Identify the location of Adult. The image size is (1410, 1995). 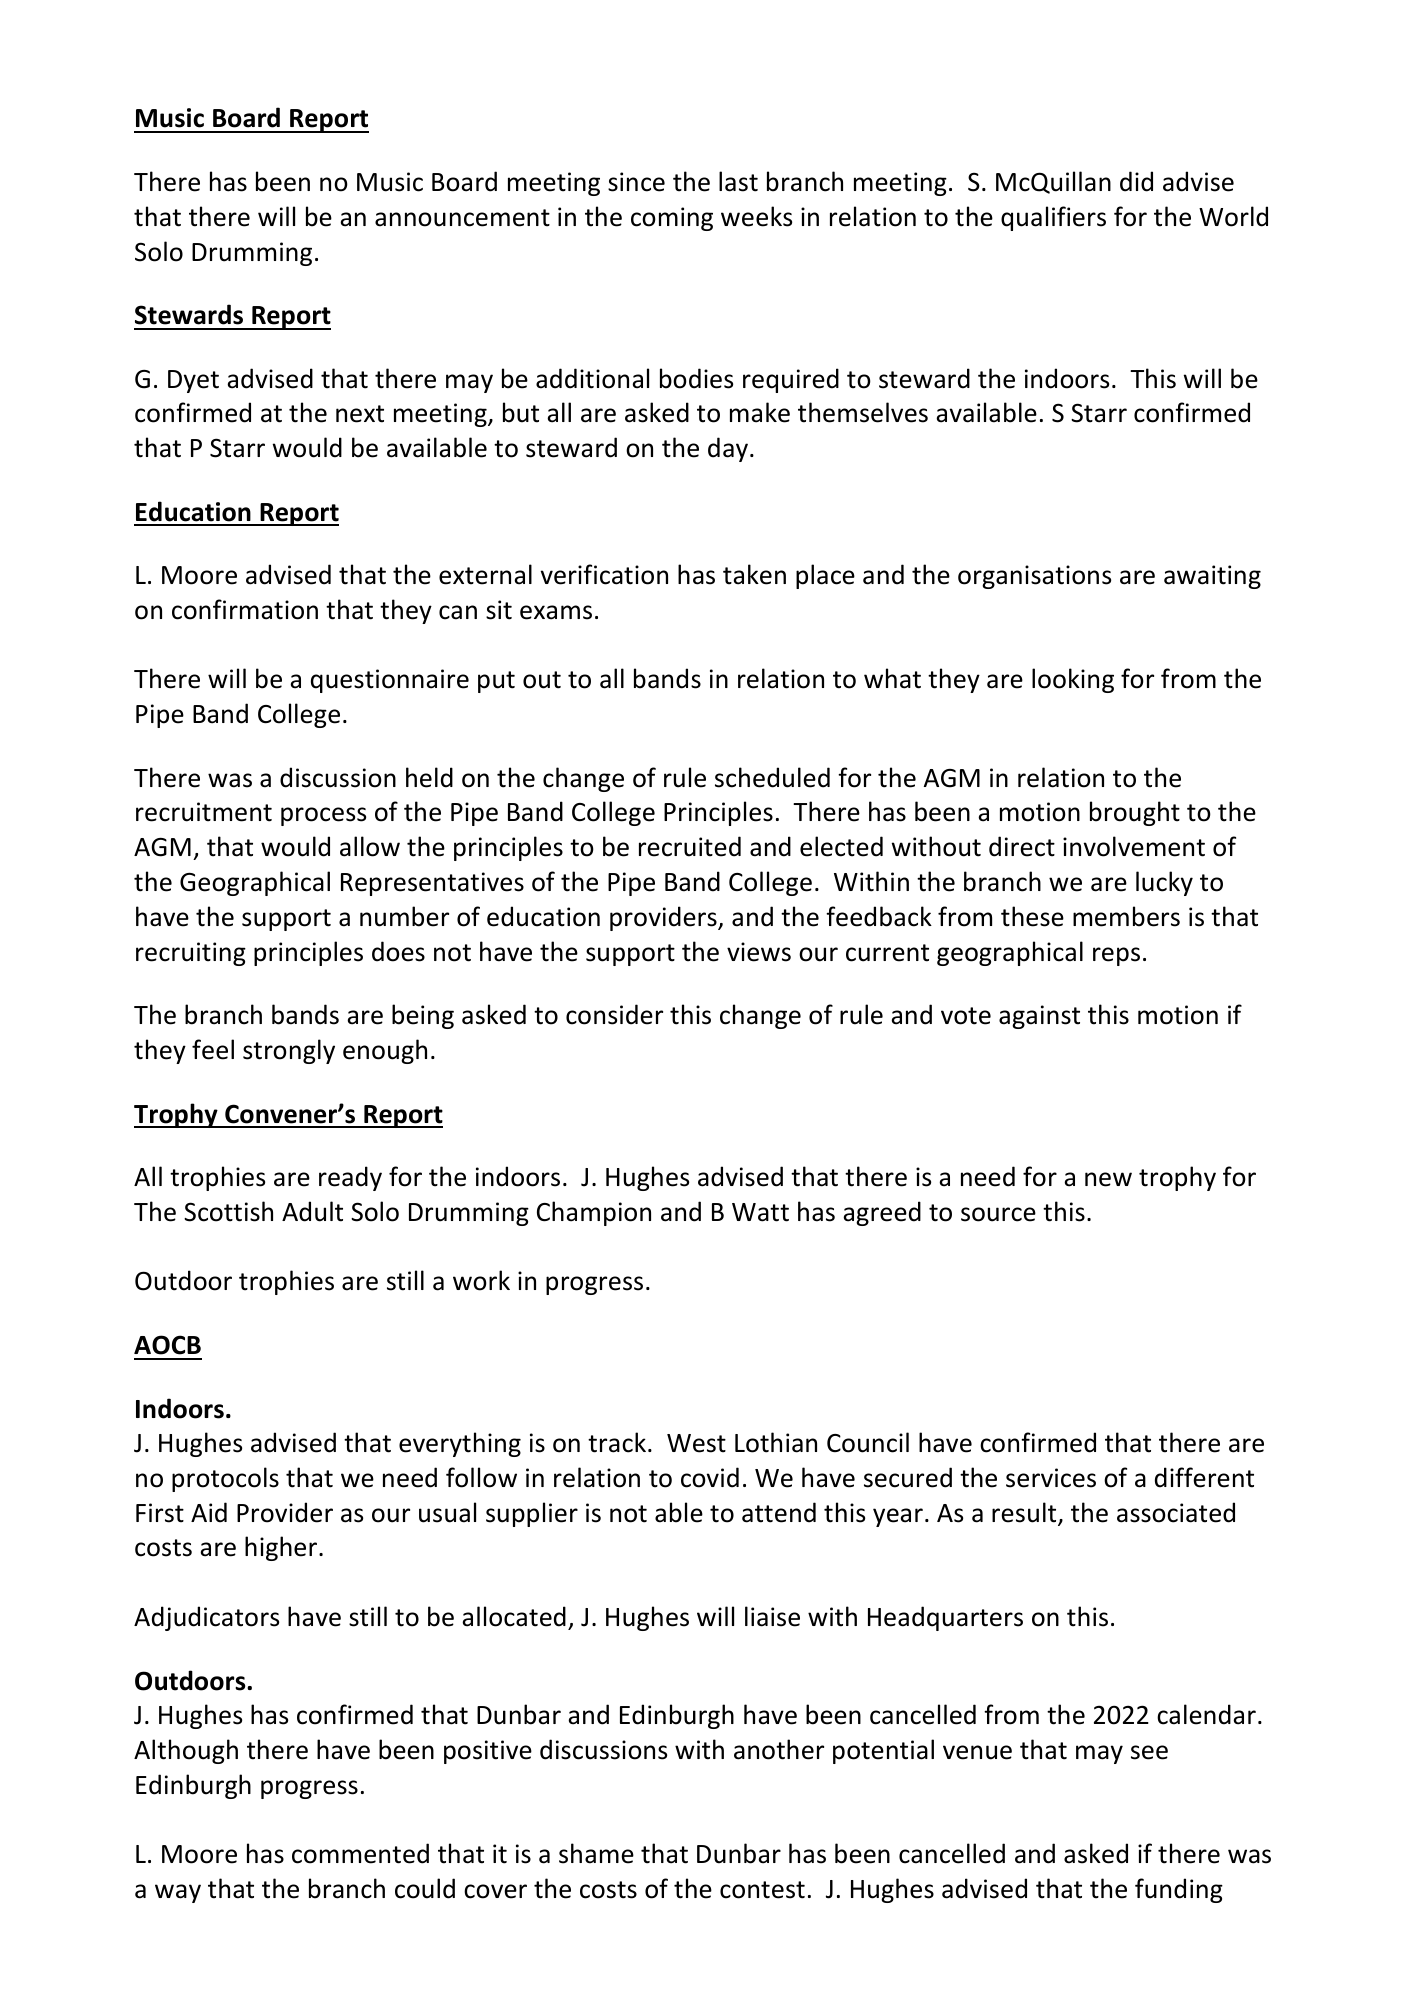
(312, 1211).
